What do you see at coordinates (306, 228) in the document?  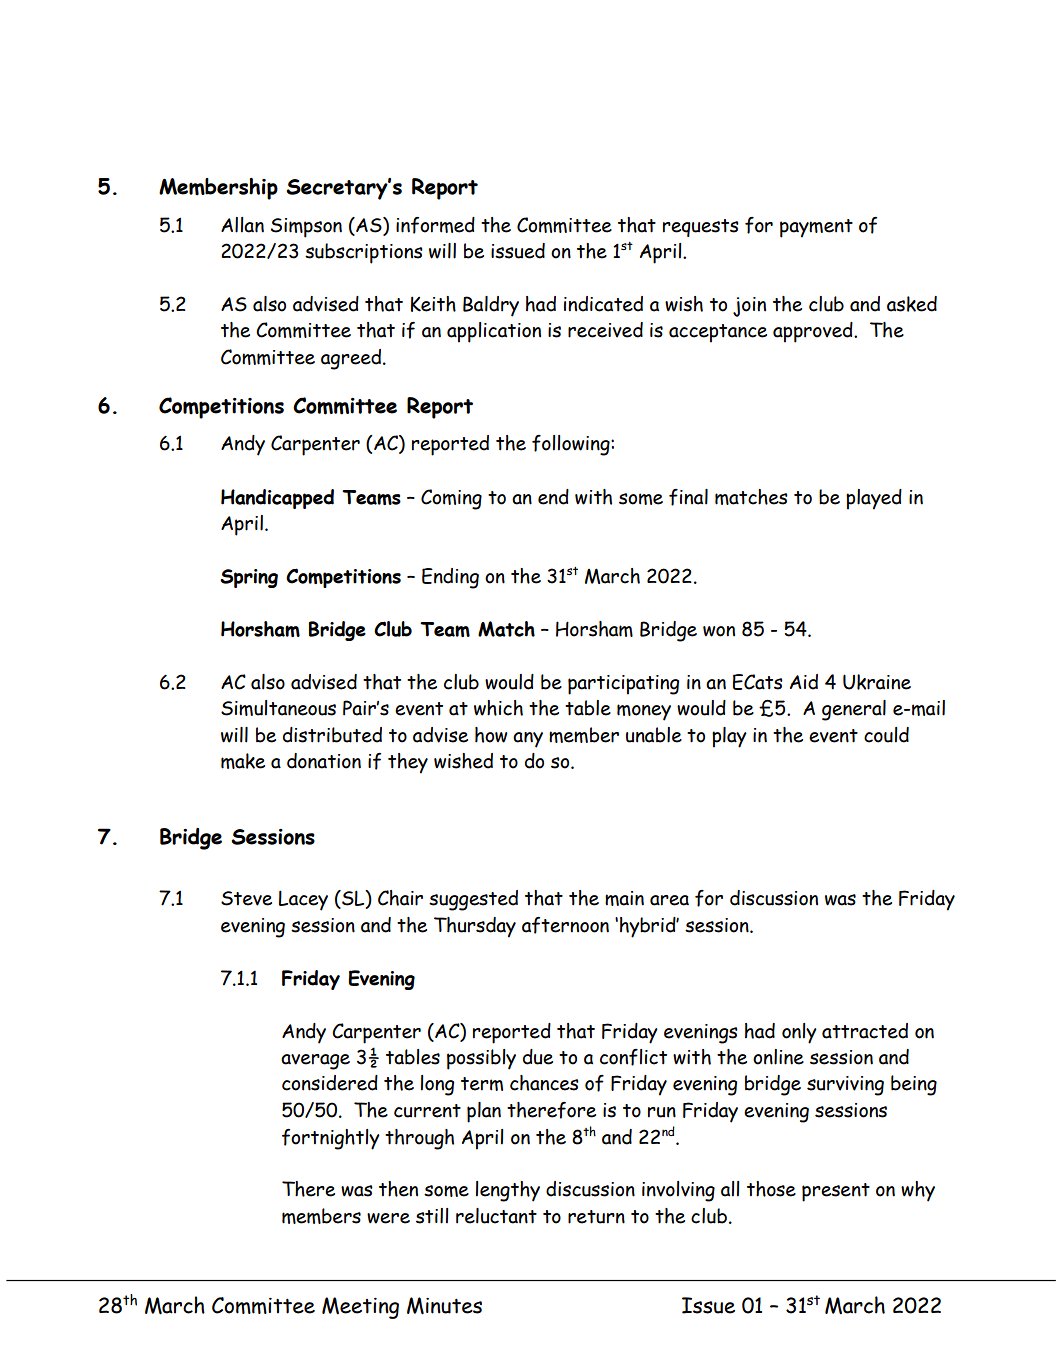 I see `Simpson` at bounding box center [306, 228].
